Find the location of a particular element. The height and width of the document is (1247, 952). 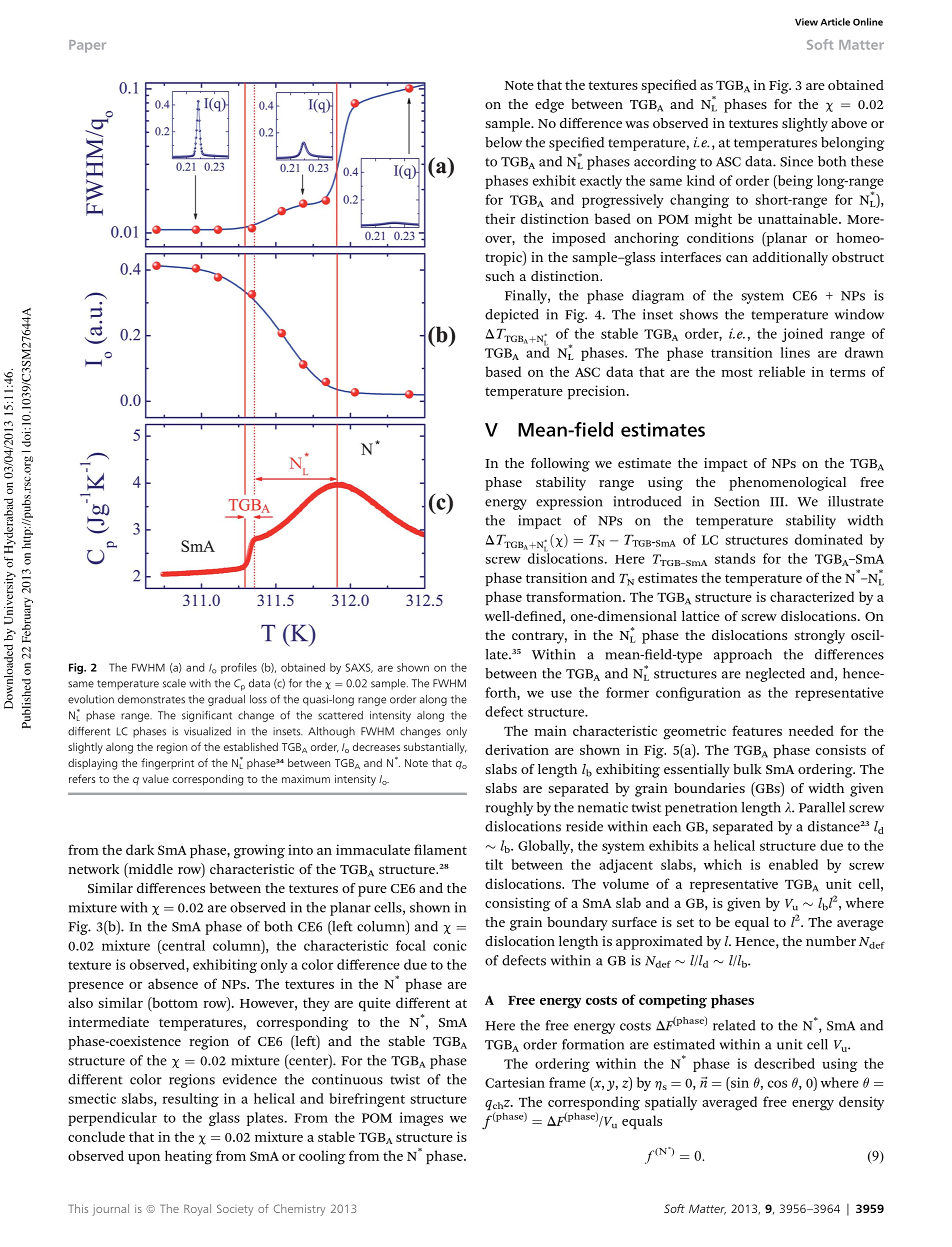

tilt is located at coordinates (494, 864).
